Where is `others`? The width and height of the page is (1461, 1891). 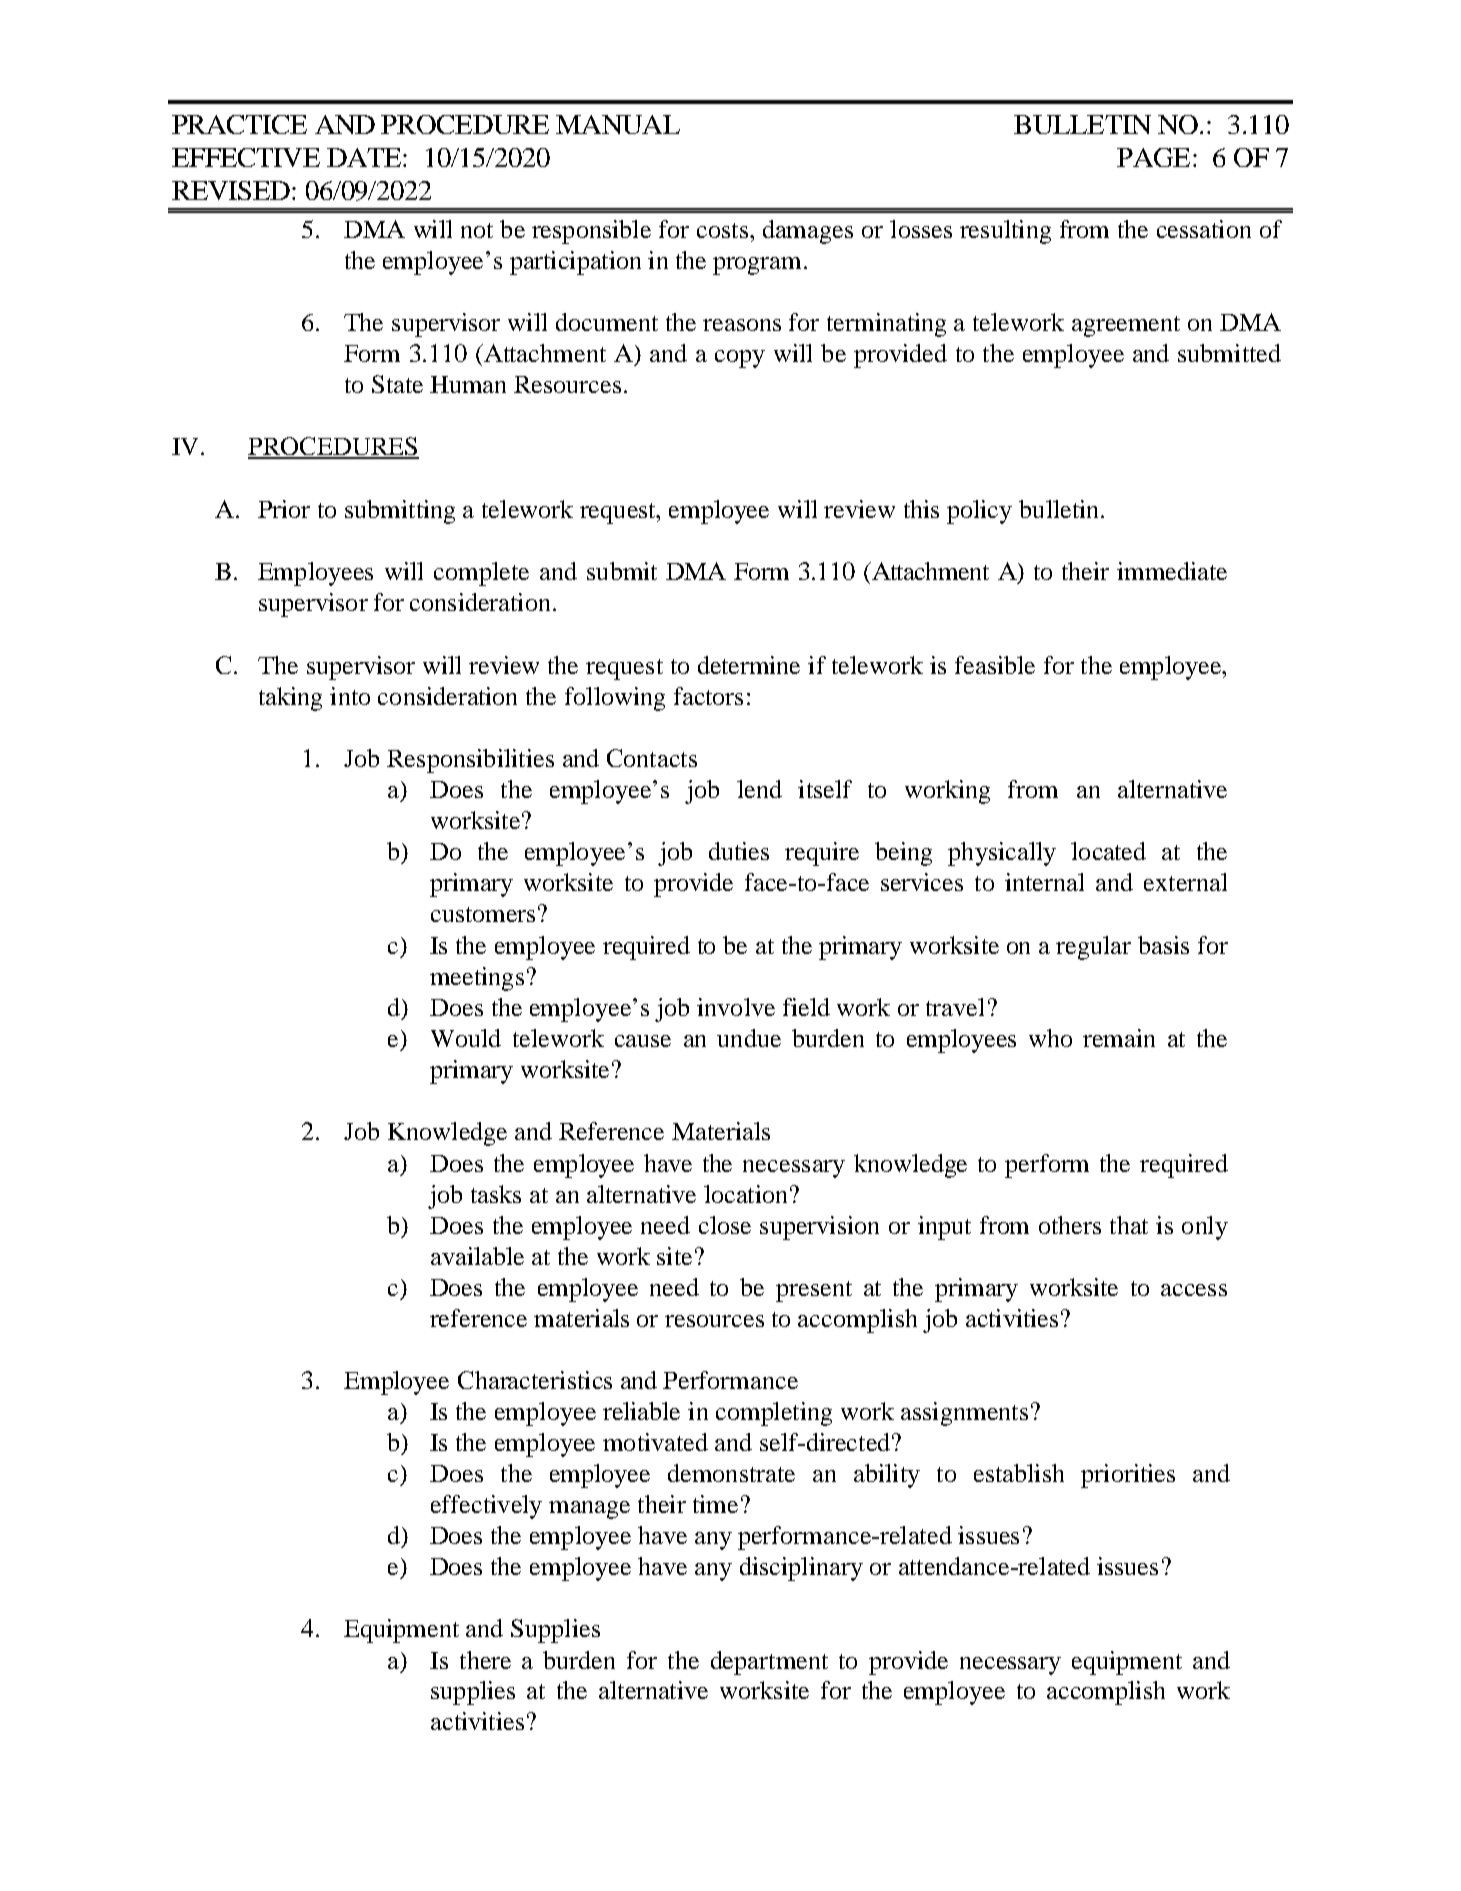
others is located at coordinates (1070, 1225).
